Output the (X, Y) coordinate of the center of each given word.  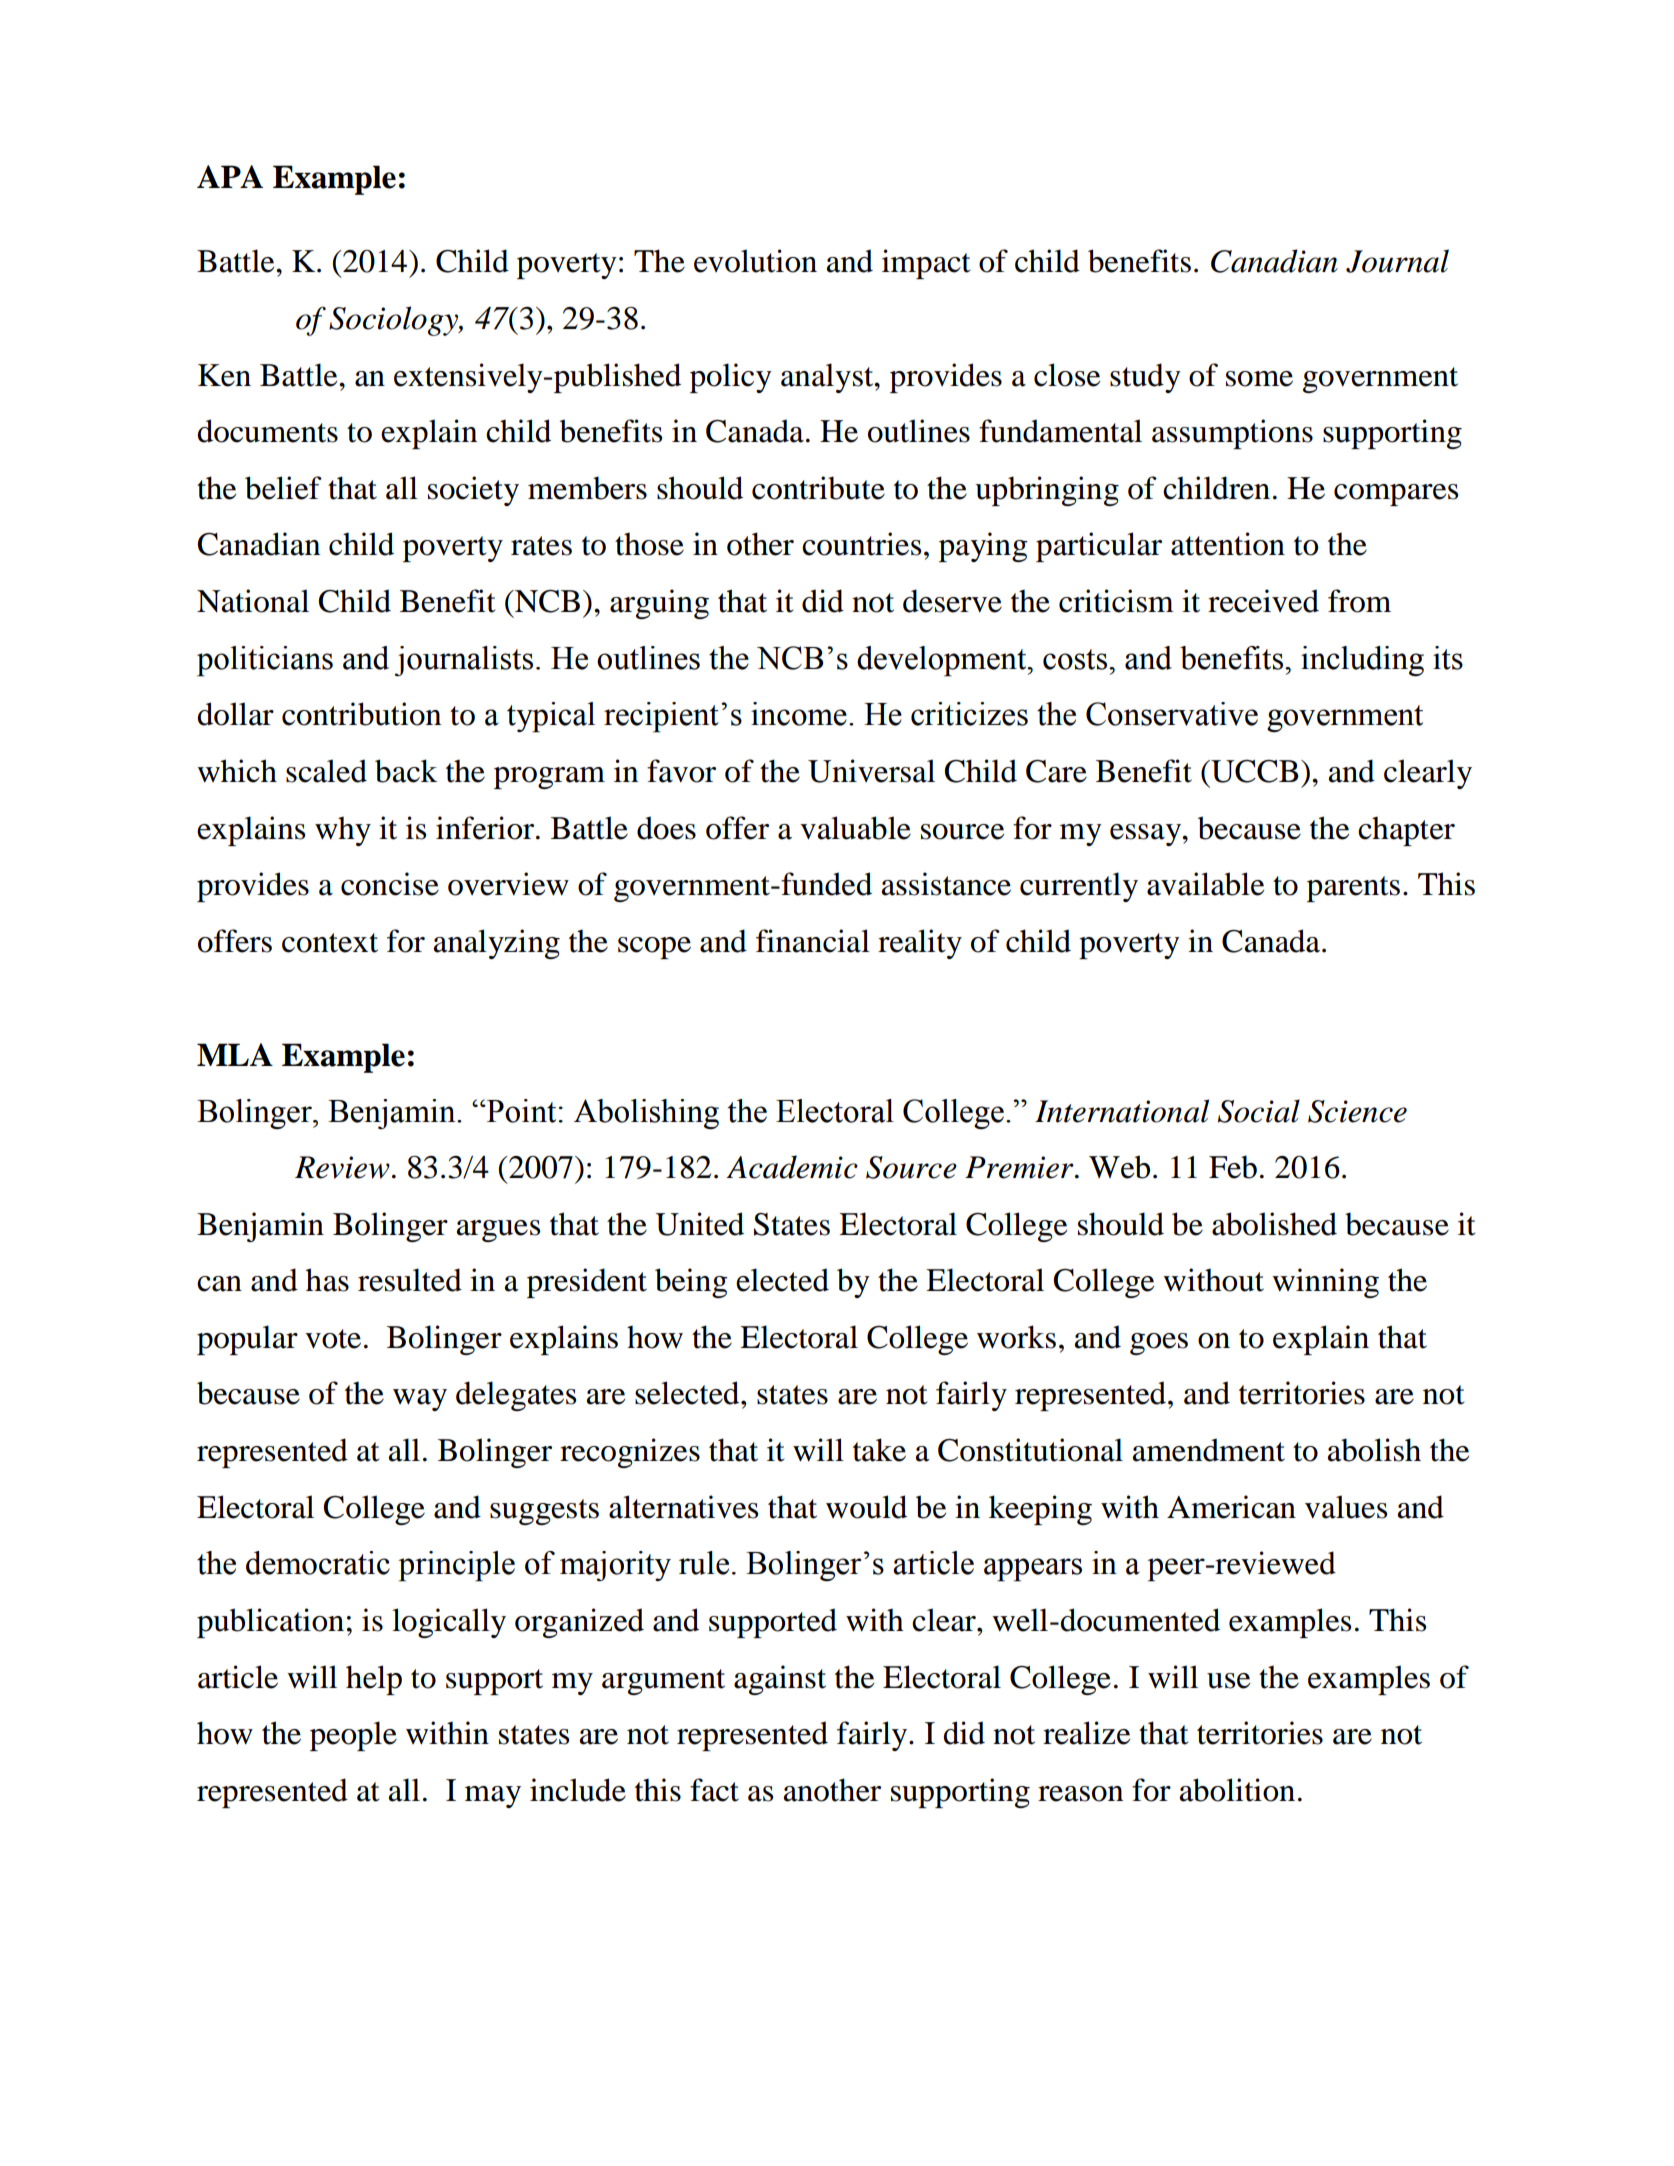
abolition (1237, 1790)
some (1259, 379)
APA (230, 176)
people (353, 1736)
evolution (755, 261)
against (780, 1680)
